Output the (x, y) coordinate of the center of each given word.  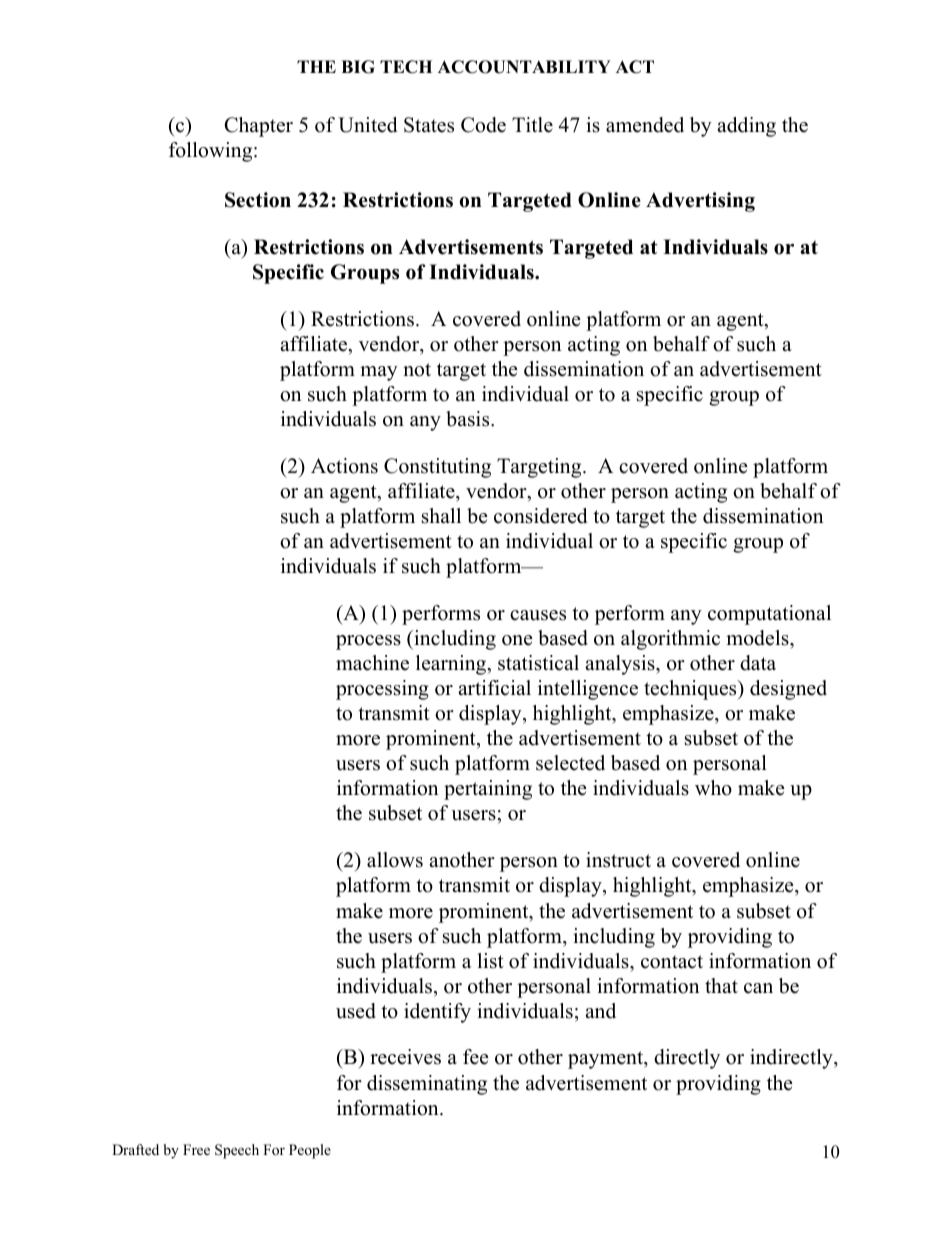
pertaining (488, 790)
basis (469, 419)
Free (196, 1149)
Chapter (259, 127)
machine (372, 663)
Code (483, 125)
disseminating (427, 1085)
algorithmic (670, 640)
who (713, 788)
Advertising (700, 202)
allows (395, 860)
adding (746, 127)
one (517, 640)
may (379, 373)
